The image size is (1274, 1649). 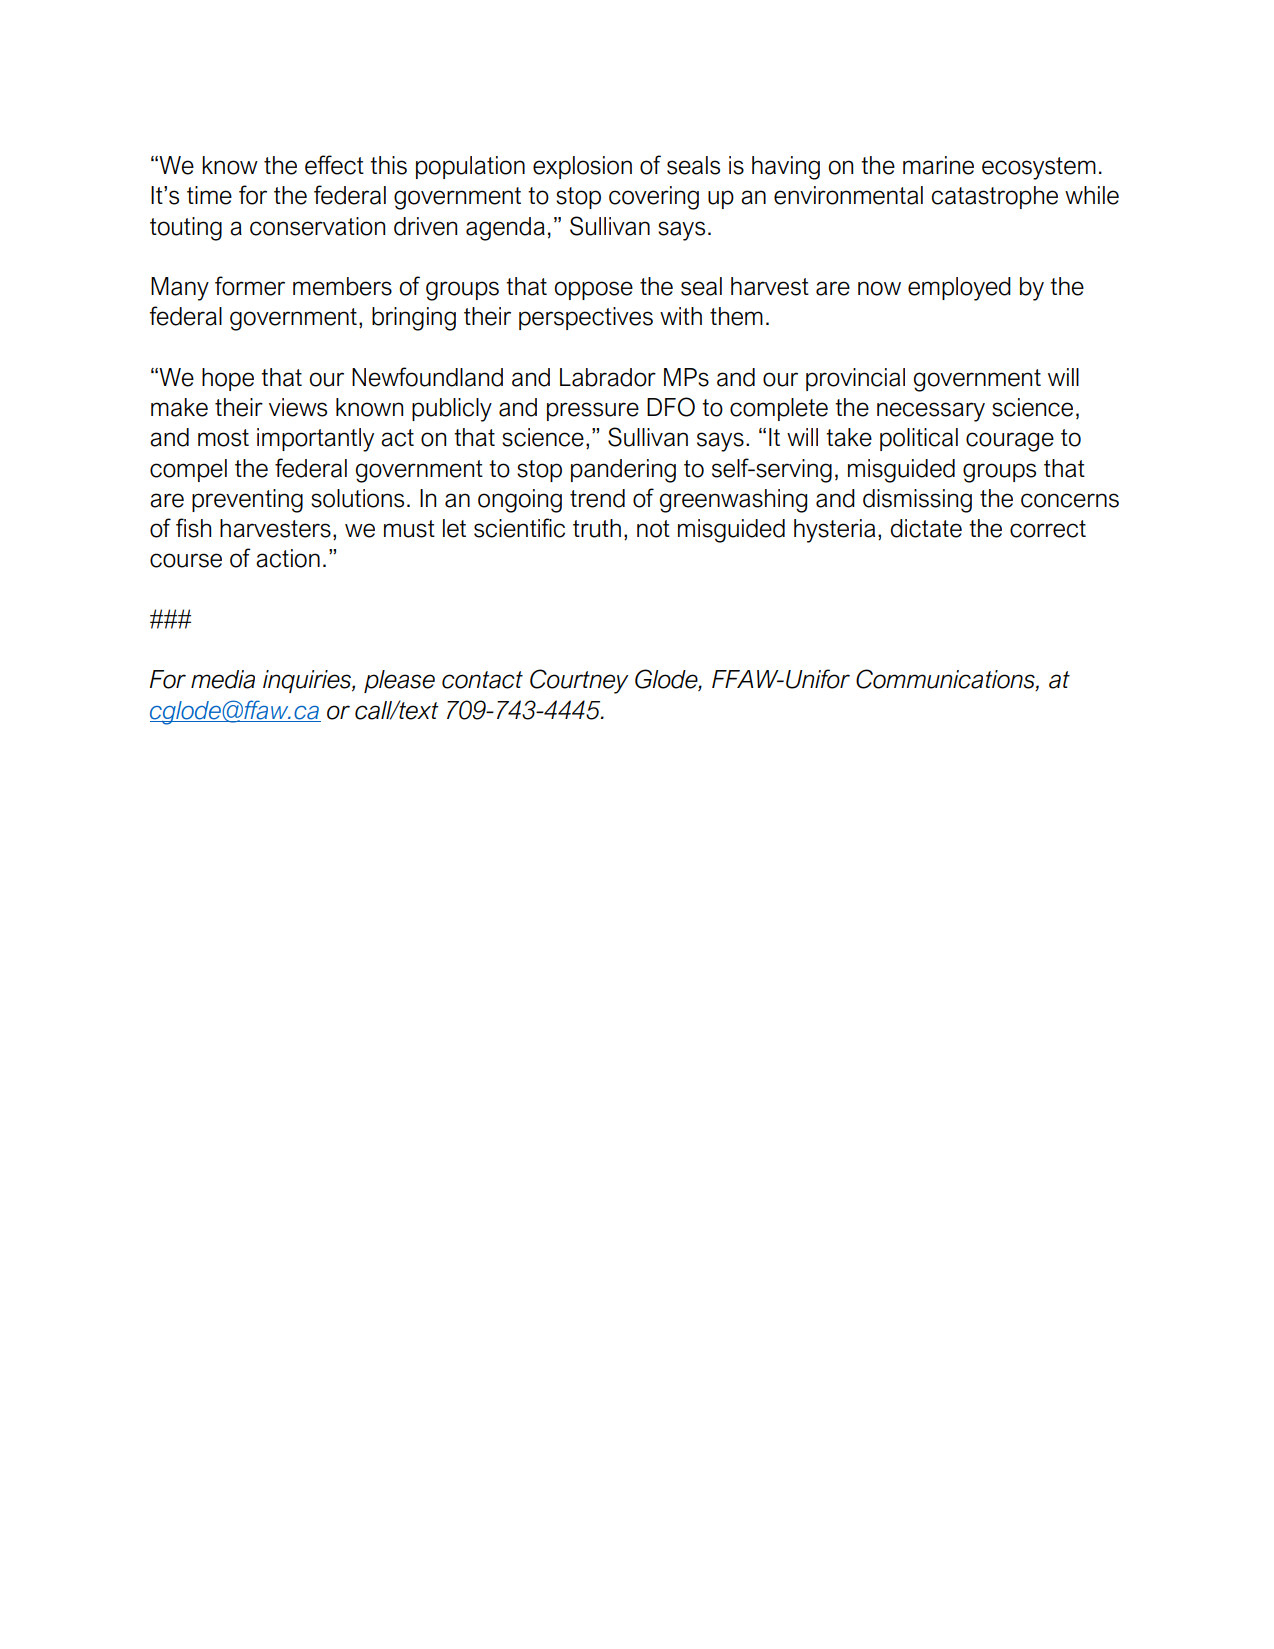 I want to click on covering, so click(x=654, y=198).
